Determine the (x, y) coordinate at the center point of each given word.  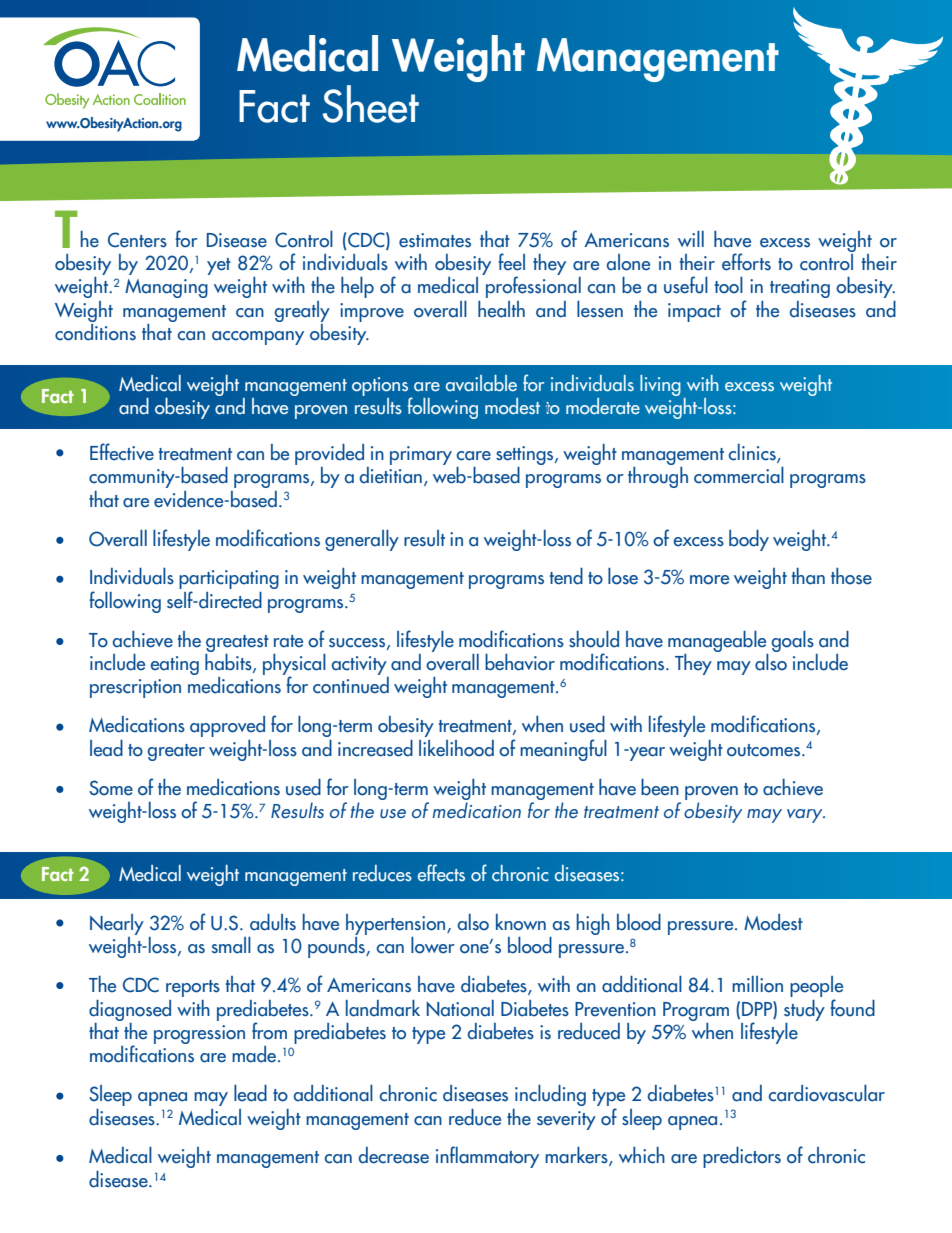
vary (806, 816)
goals (792, 641)
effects (441, 872)
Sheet (371, 104)
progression (199, 1034)
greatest (237, 643)
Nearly (117, 924)
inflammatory (487, 1157)
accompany (258, 338)
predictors (742, 1157)
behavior (520, 662)
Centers (137, 240)
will (691, 239)
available (481, 383)
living (660, 385)
